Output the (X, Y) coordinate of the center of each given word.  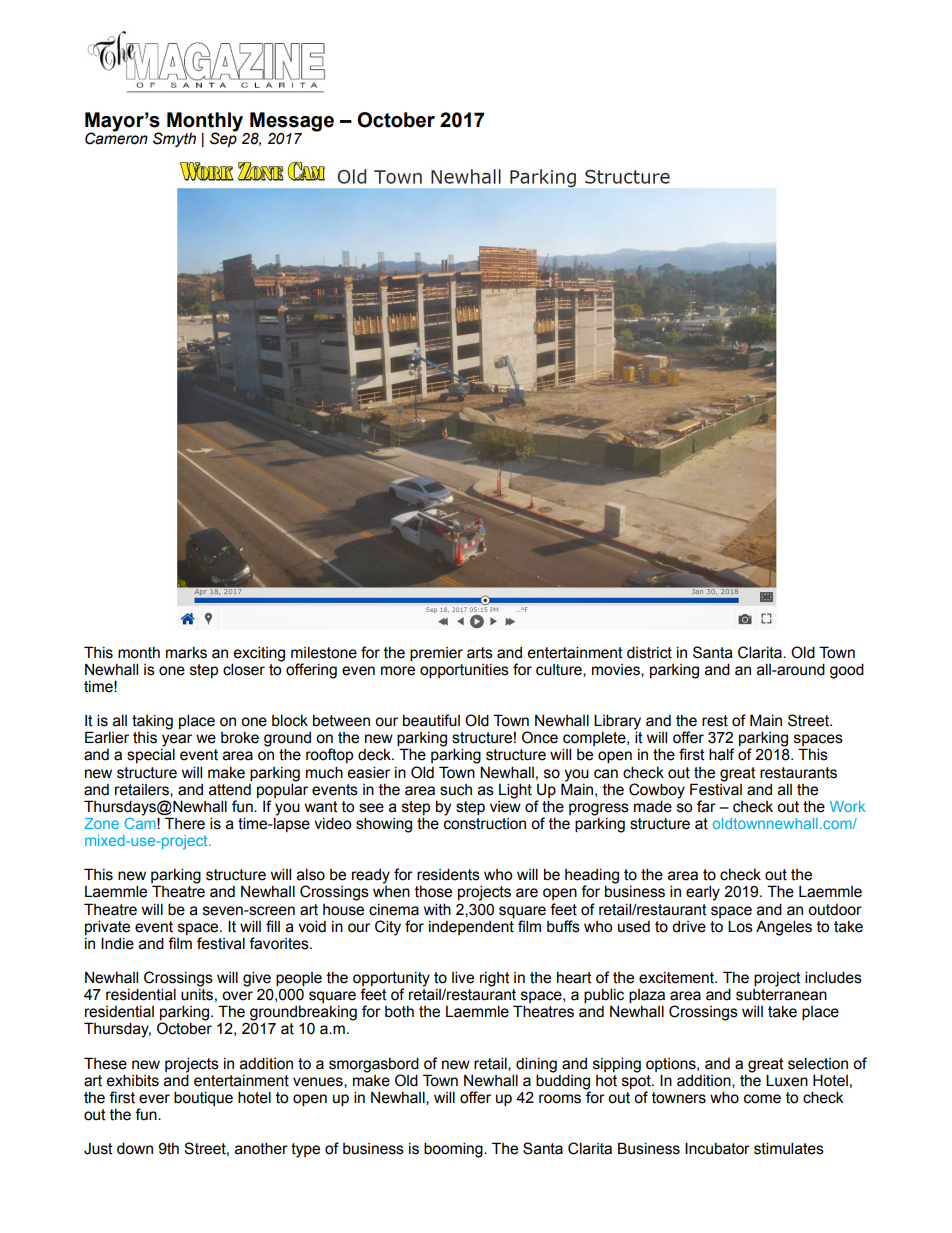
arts (480, 653)
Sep (224, 138)
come (762, 1099)
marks (186, 653)
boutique (203, 1098)
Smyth (174, 139)
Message (291, 123)
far (706, 806)
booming (454, 1150)
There (185, 823)
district (649, 652)
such (456, 790)
